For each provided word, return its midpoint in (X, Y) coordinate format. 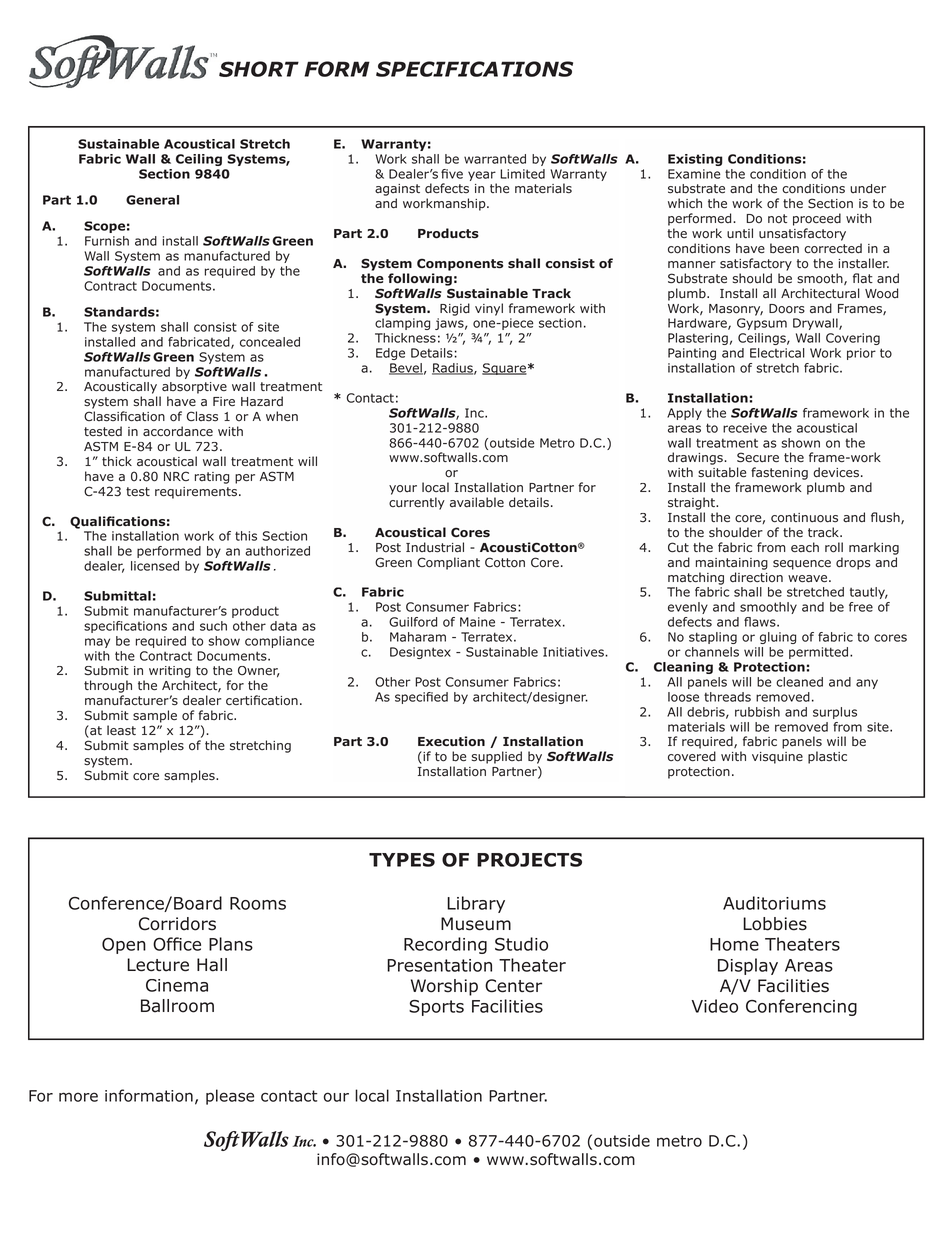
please (230, 1097)
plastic (827, 757)
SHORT (259, 69)
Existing (695, 160)
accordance (178, 431)
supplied (497, 757)
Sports (436, 1008)
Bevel (406, 369)
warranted (495, 159)
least (121, 730)
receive (745, 428)
